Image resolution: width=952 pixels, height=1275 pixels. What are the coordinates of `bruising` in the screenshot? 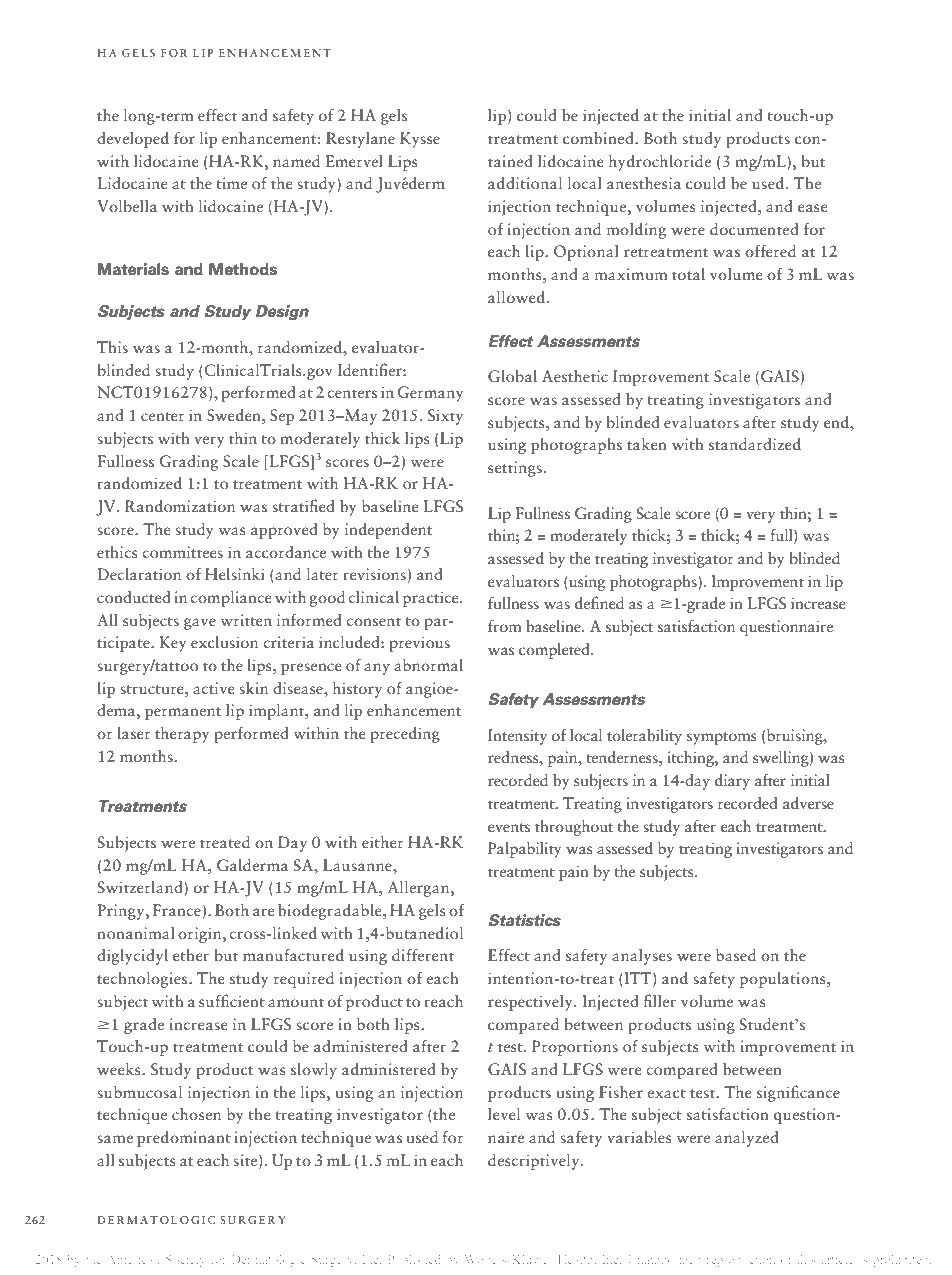 It's located at (796, 737).
